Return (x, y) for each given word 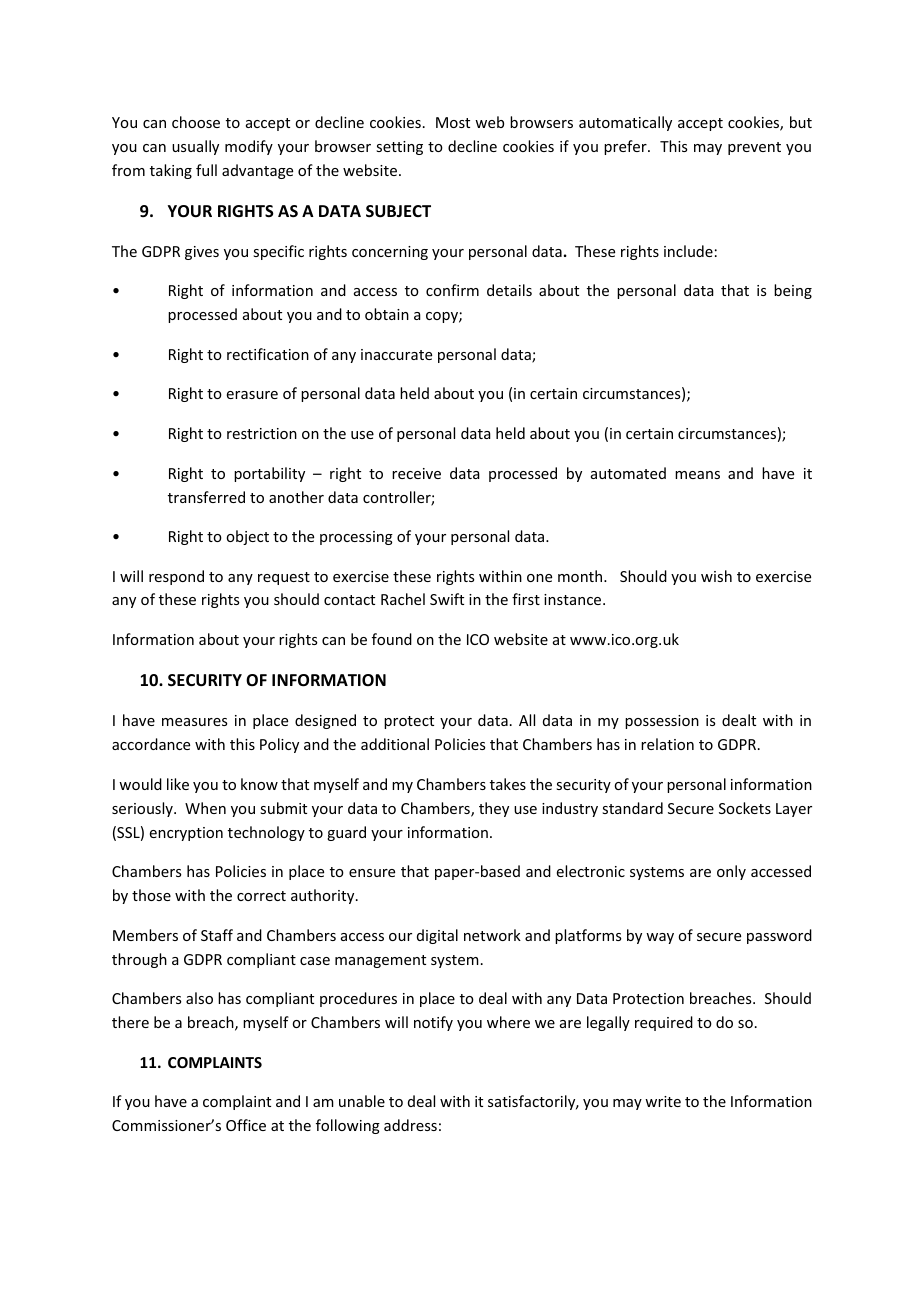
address (410, 1125)
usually (195, 147)
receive (416, 473)
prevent (754, 148)
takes (508, 784)
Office (246, 1125)
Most (453, 122)
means (697, 475)
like (178, 784)
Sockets (745, 808)
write (663, 1101)
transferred (206, 497)
